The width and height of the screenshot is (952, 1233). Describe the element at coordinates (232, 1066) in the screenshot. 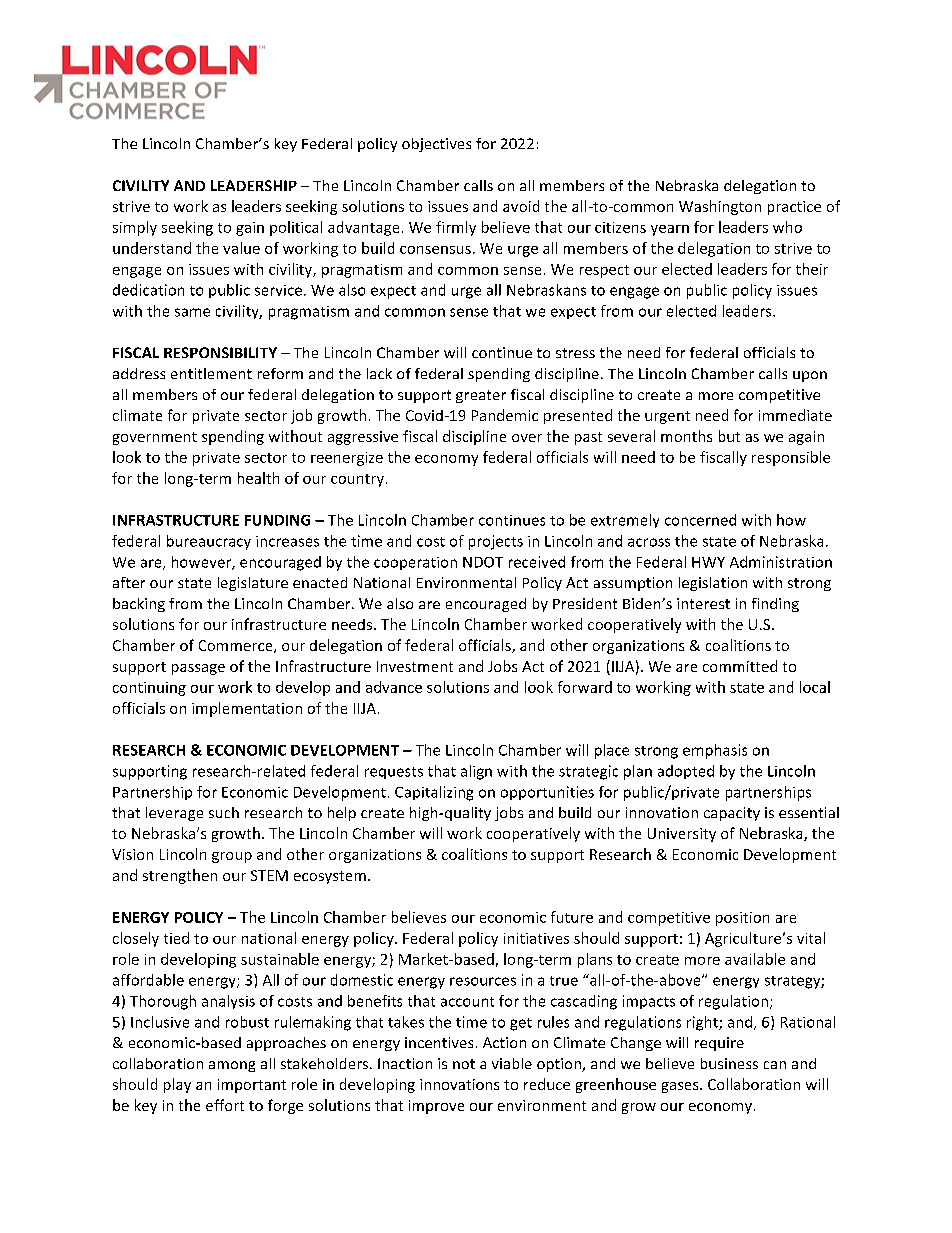

I see `among` at that location.
